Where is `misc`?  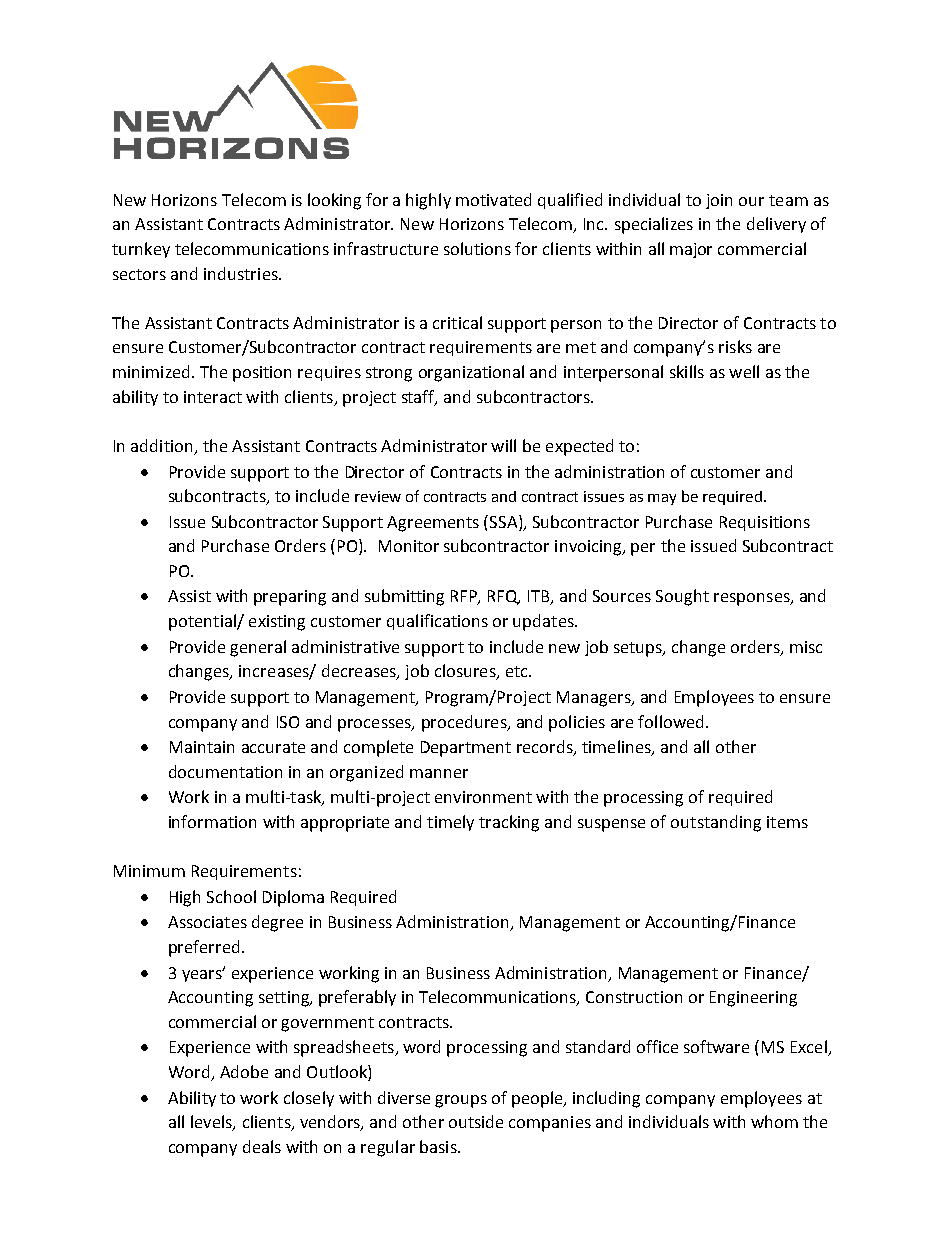 misc is located at coordinates (806, 647).
